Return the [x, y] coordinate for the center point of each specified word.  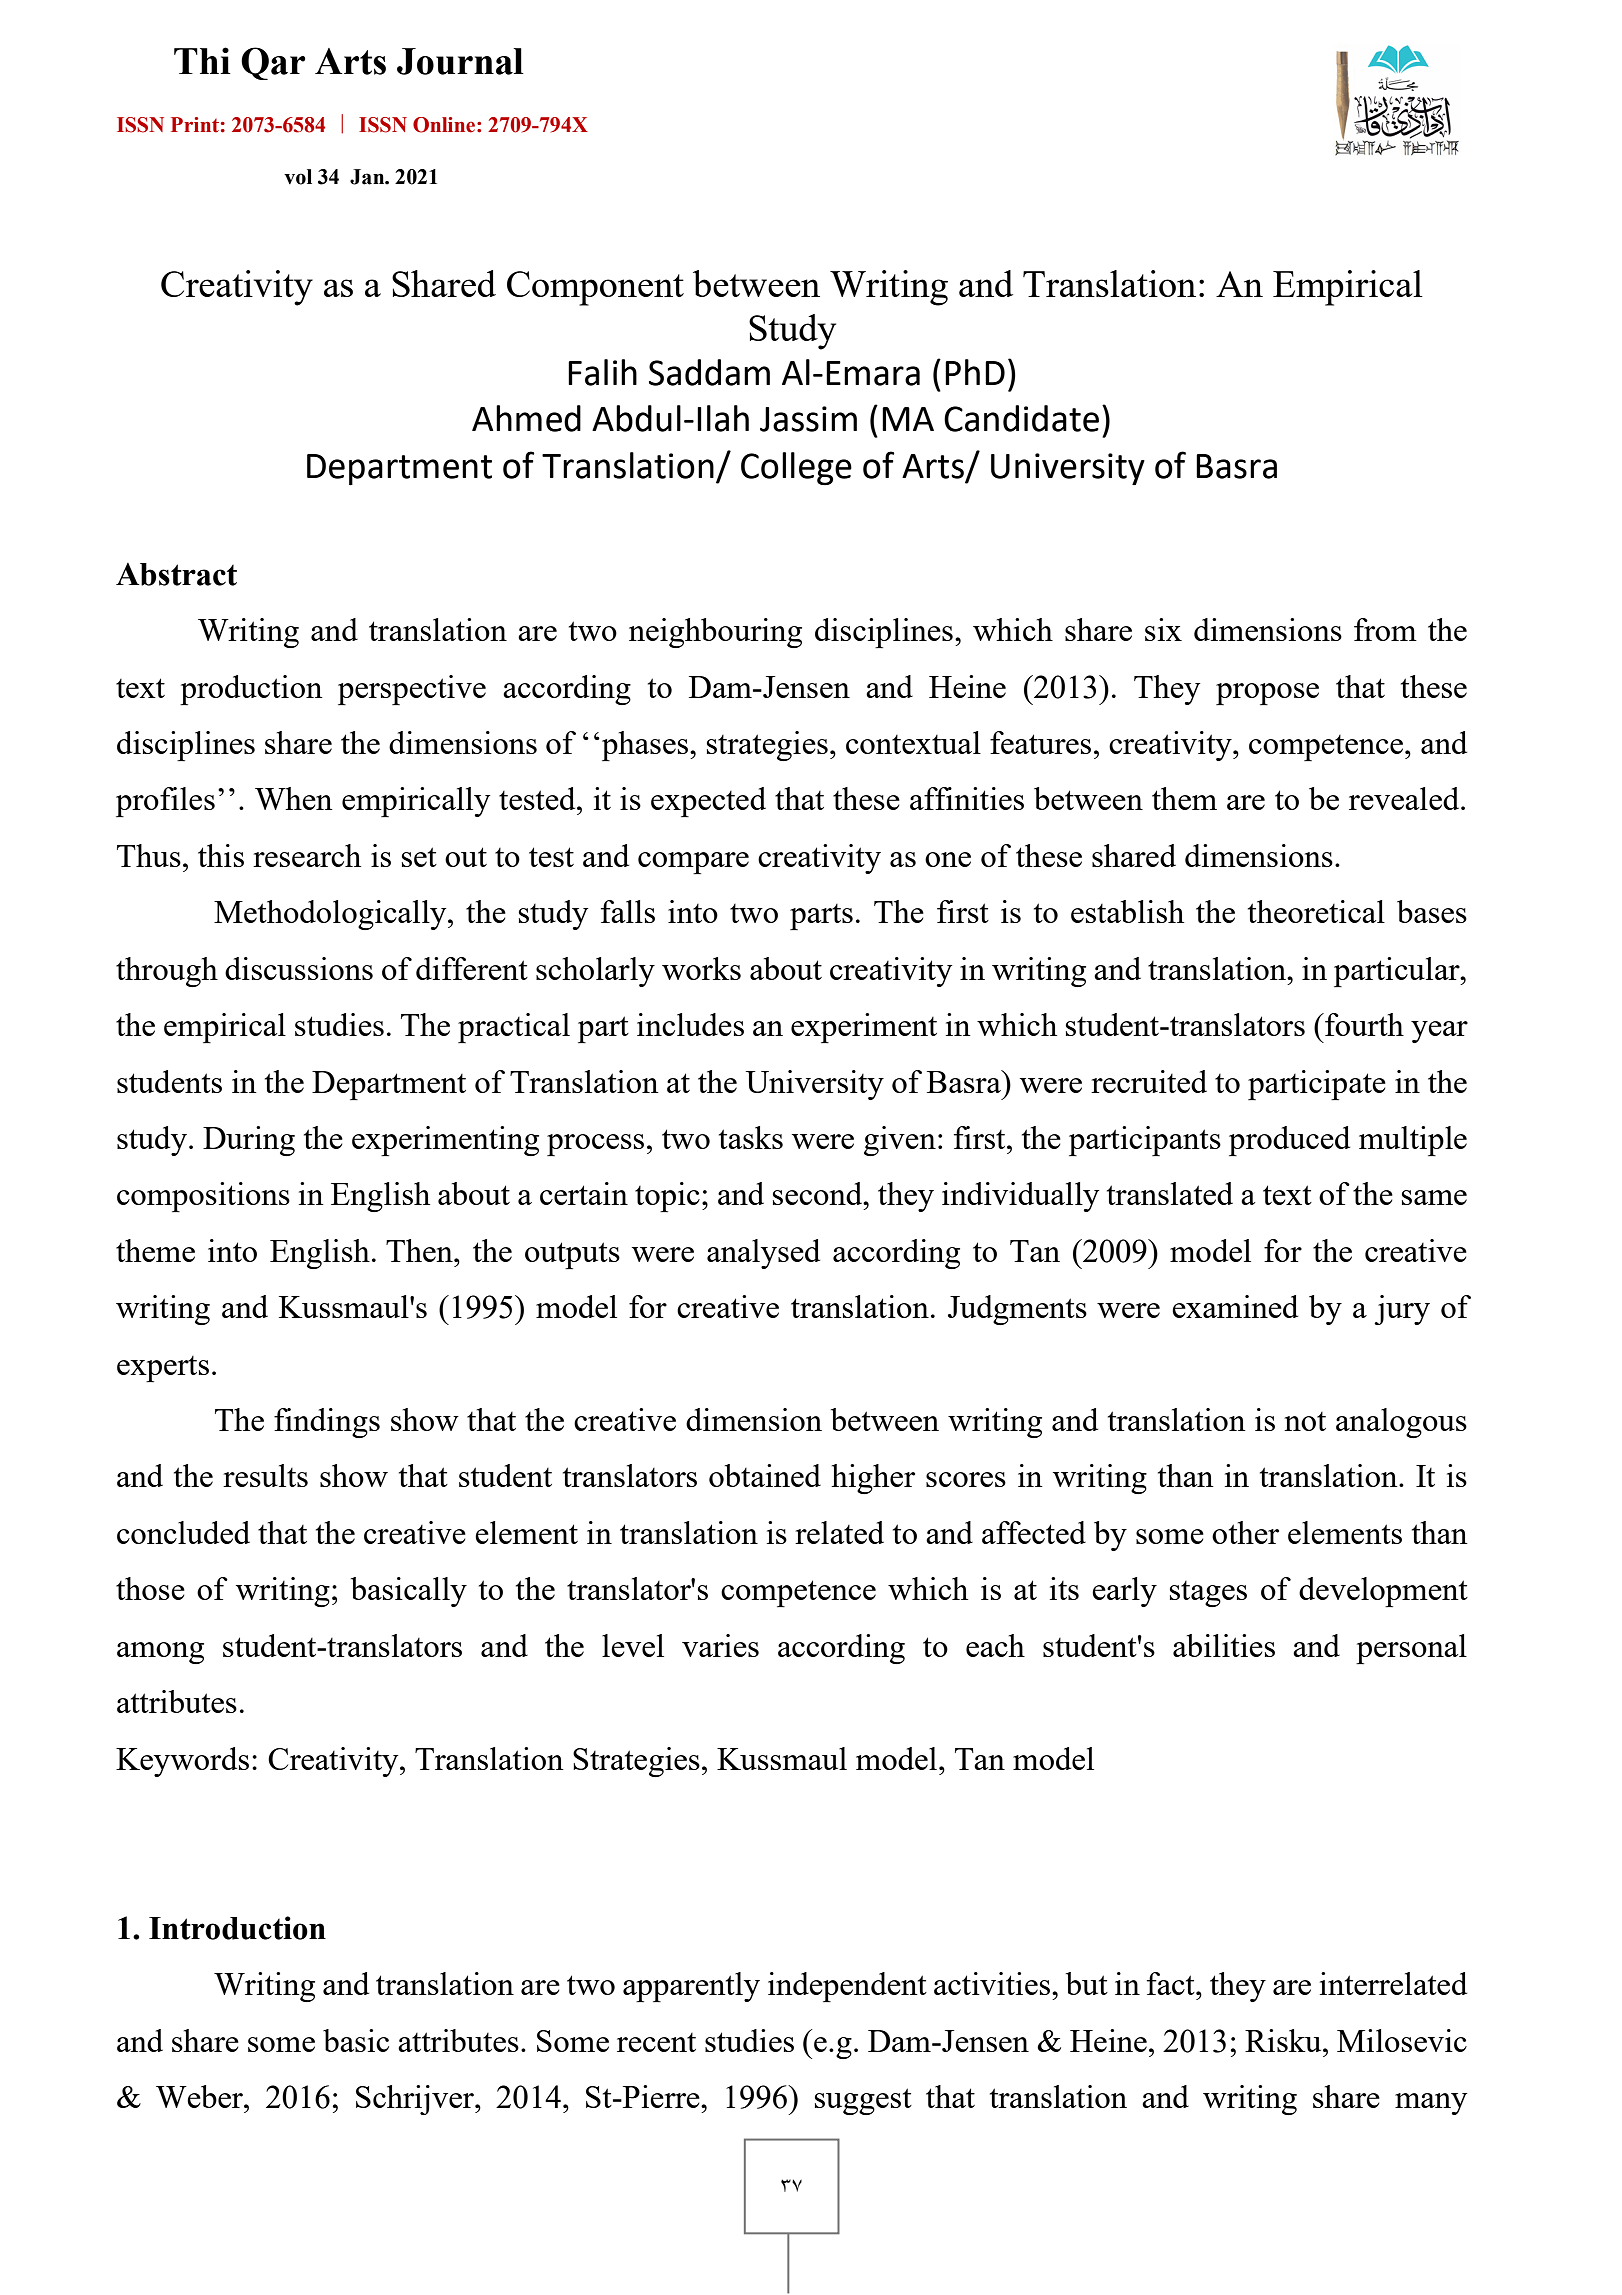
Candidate [1021, 418]
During [249, 1141]
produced [1289, 1141]
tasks [751, 1137]
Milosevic [1402, 2040]
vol [298, 177]
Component [595, 288]
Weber [200, 2096]
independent [847, 1987]
